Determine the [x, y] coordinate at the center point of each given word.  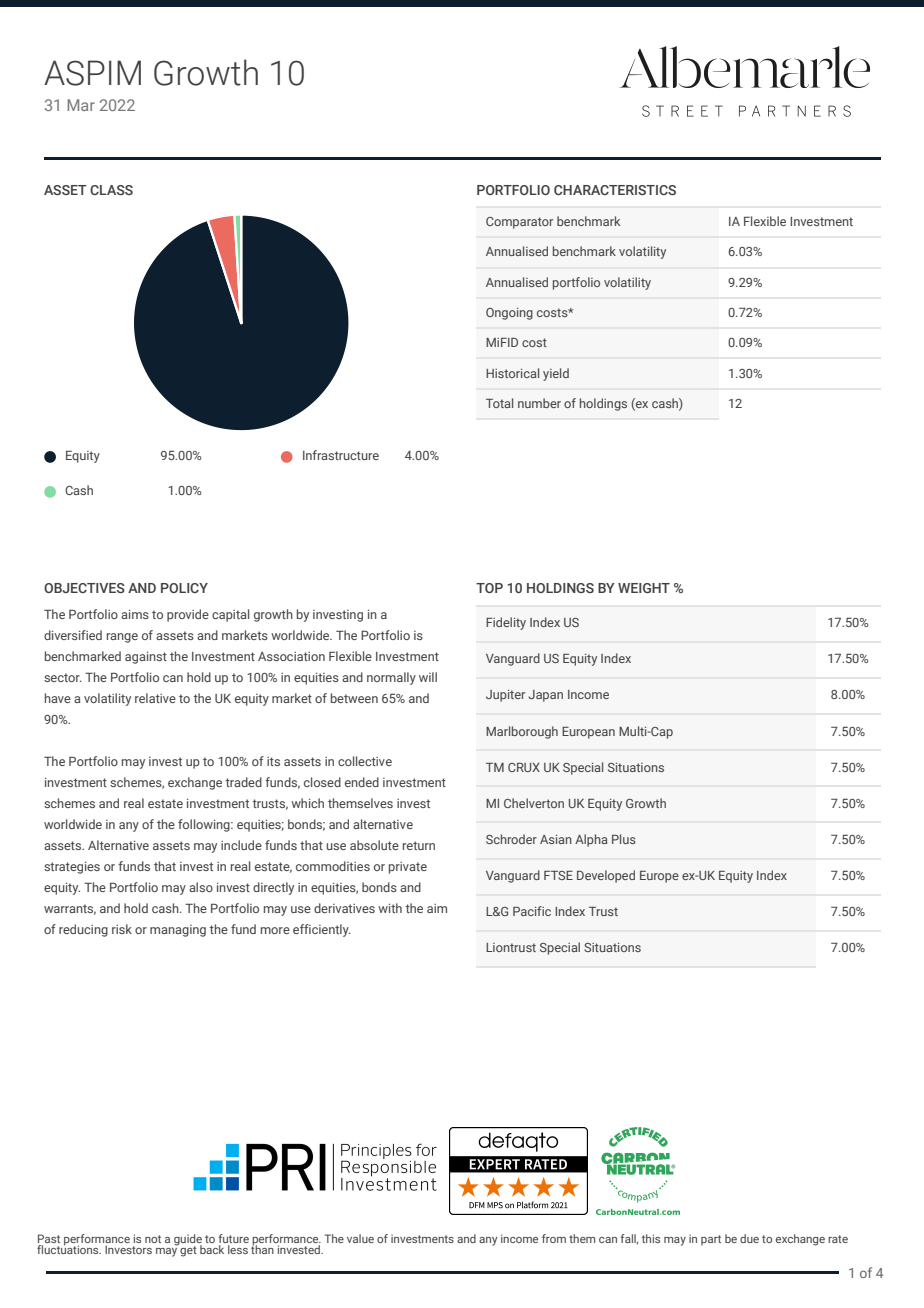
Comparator [519, 223]
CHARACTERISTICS [615, 190]
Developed [606, 876]
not [153, 1239]
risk [122, 929]
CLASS [111, 190]
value [360, 1238]
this [651, 1238]
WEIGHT [644, 588]
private [408, 868]
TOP [489, 588]
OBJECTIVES [84, 588]
